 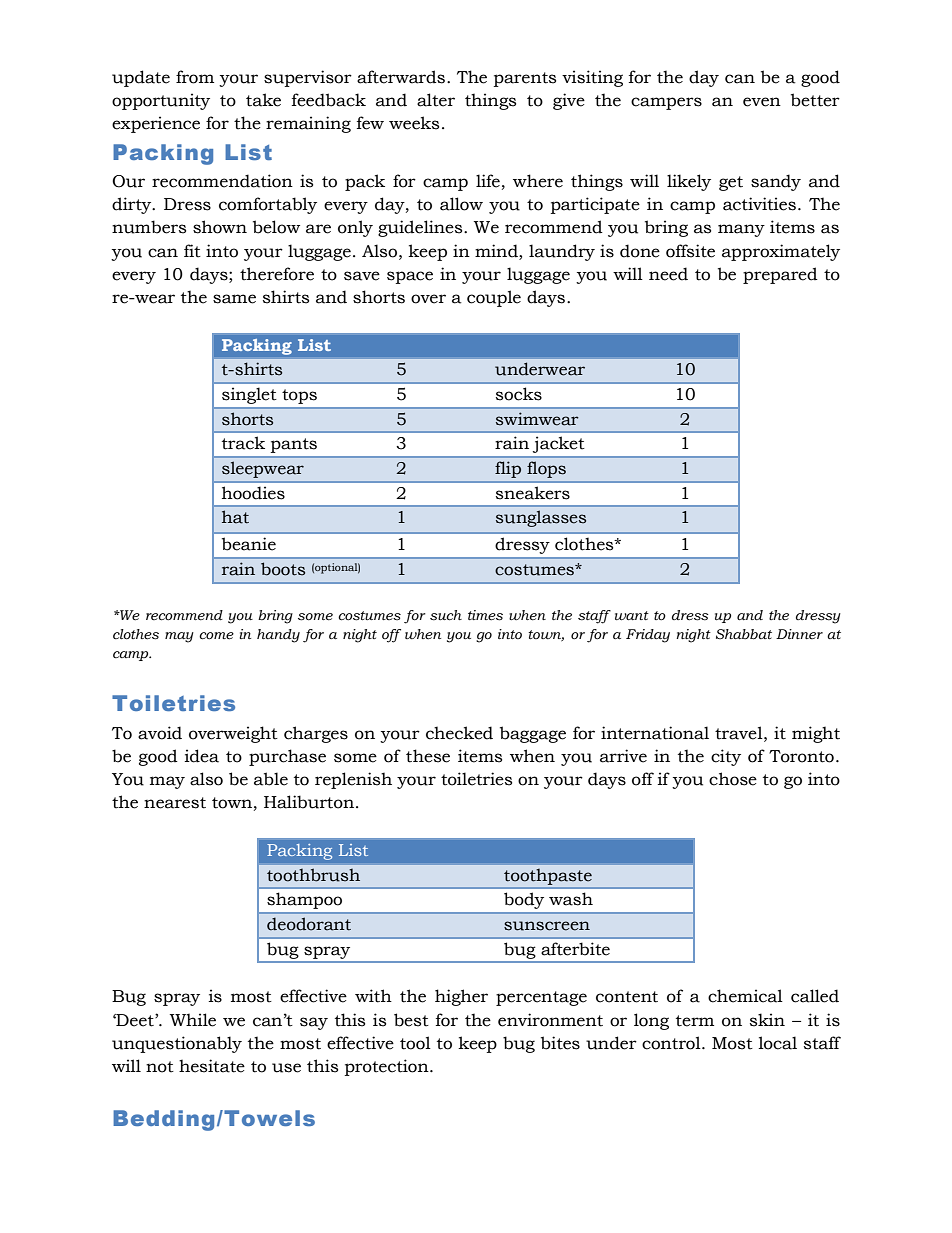 I want to click on alter, so click(x=436, y=100).
